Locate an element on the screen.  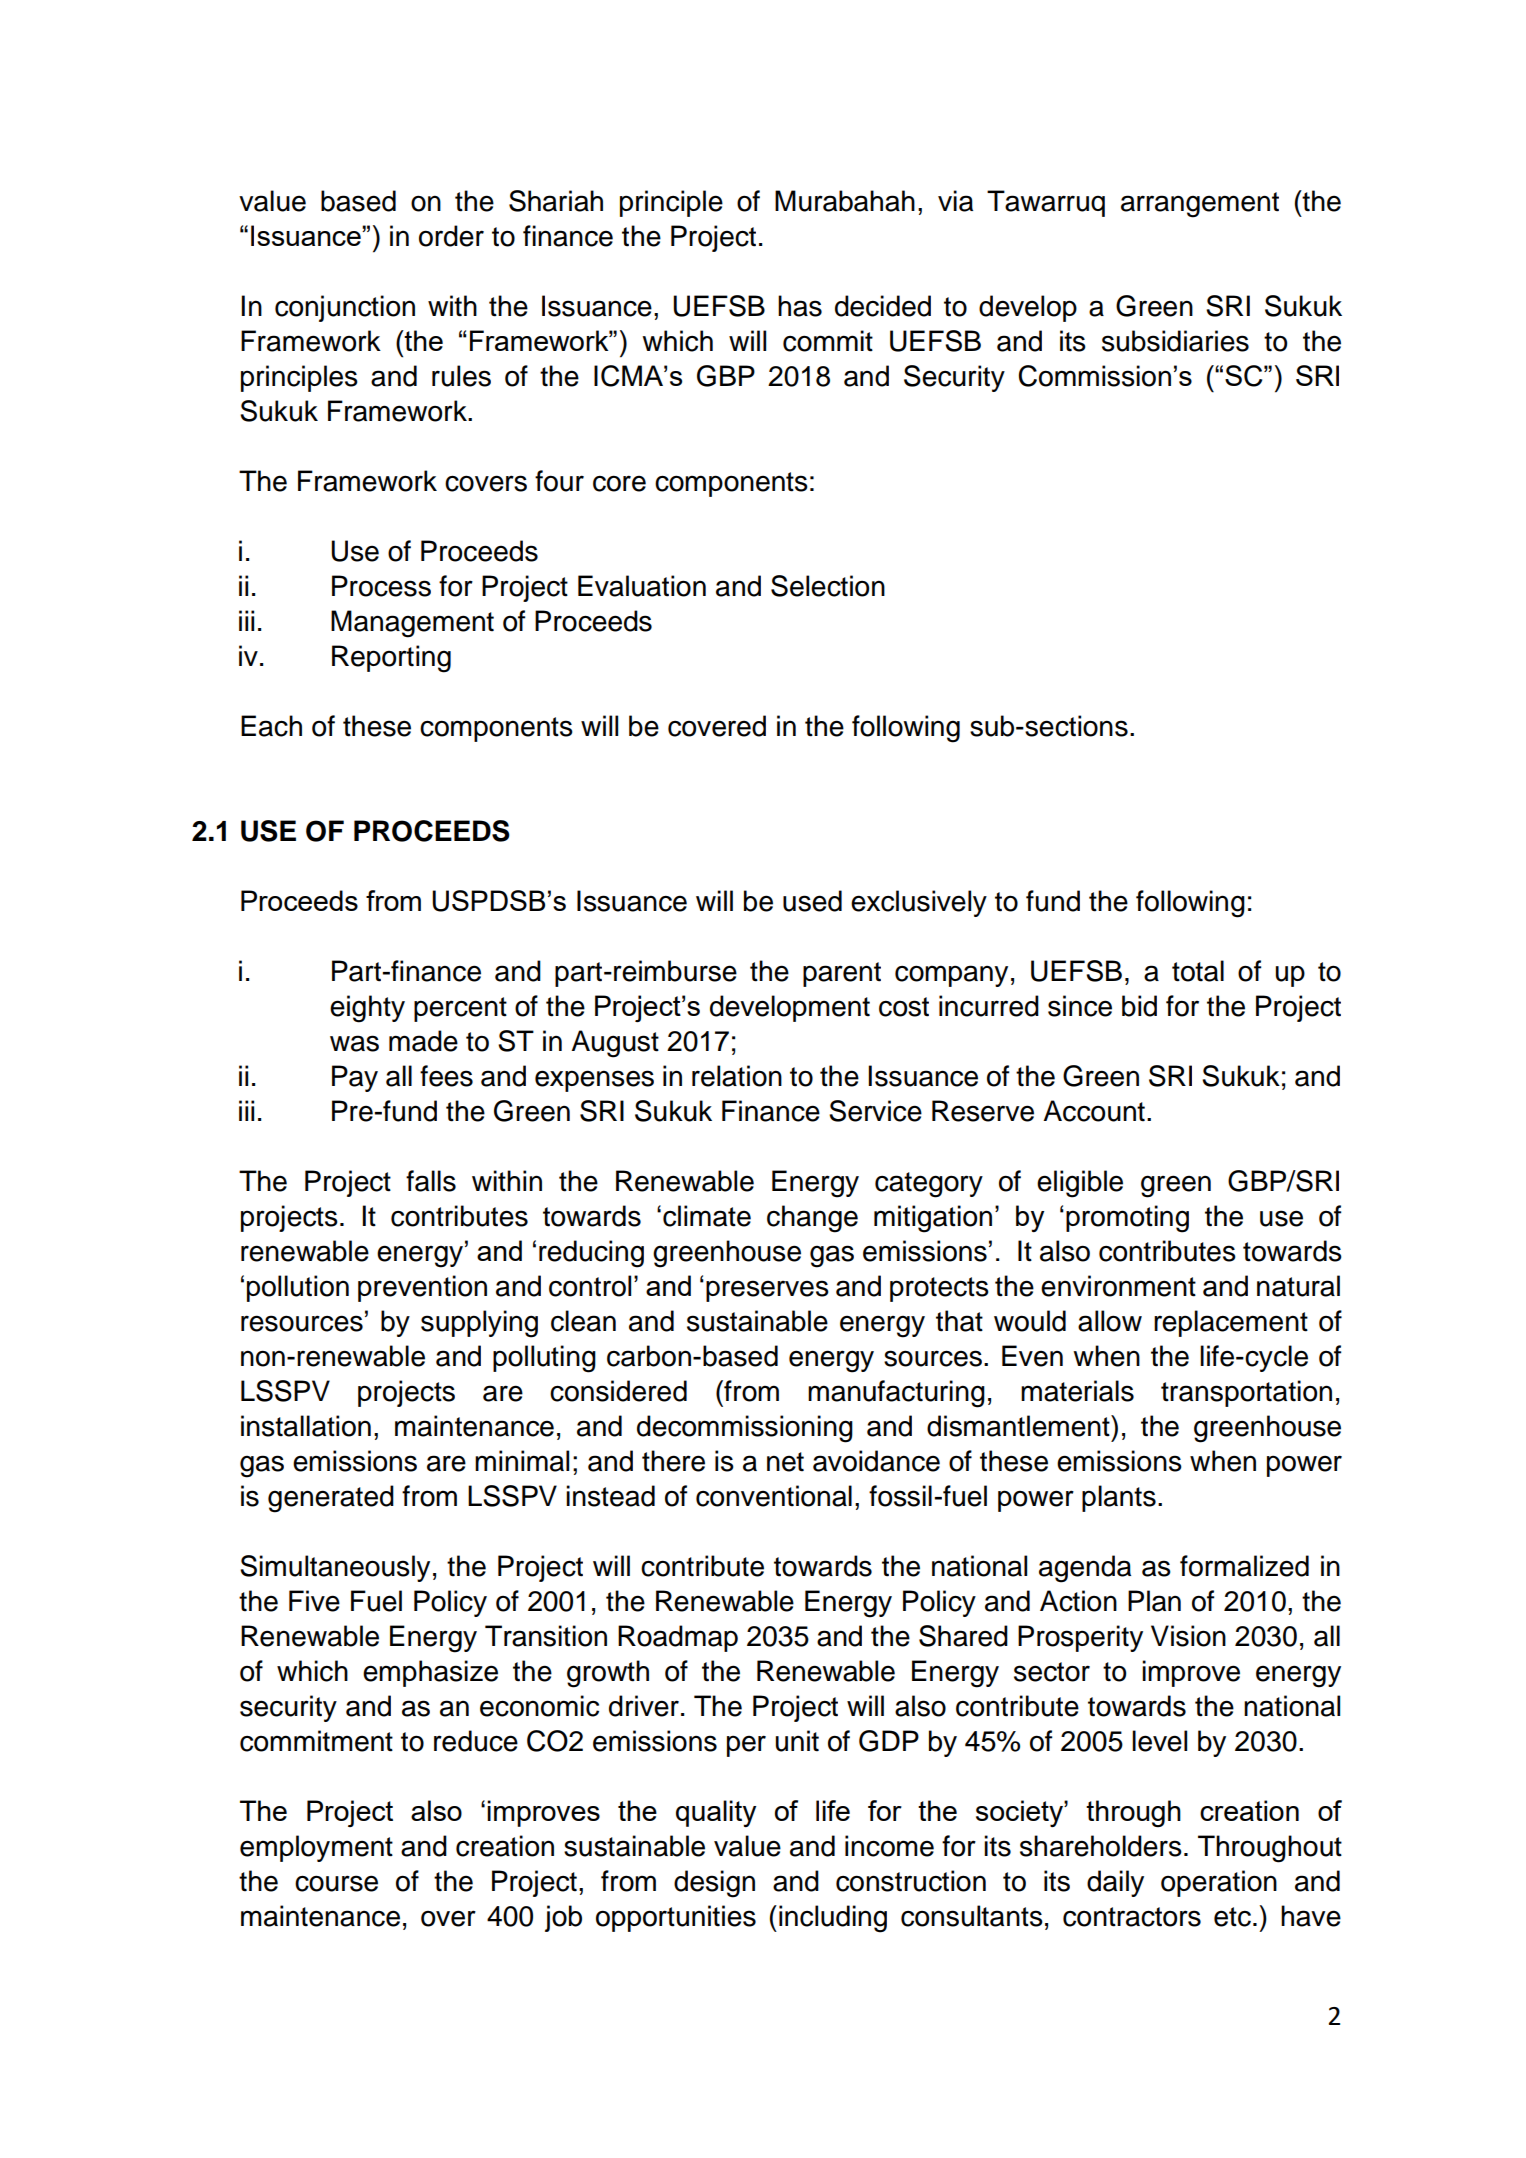
Selection is located at coordinates (828, 586).
